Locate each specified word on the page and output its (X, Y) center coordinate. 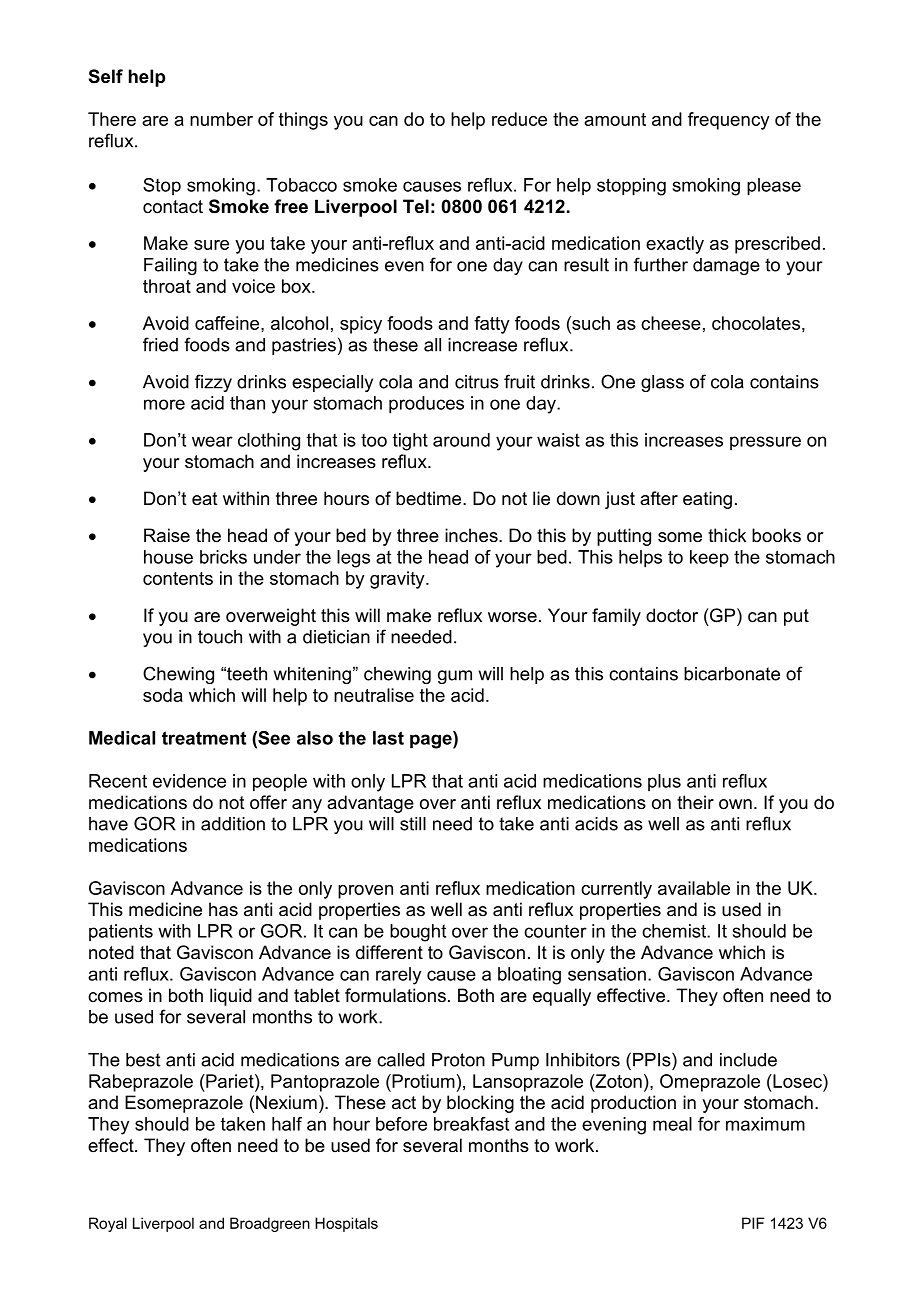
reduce (519, 119)
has (223, 909)
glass (662, 383)
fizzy (213, 383)
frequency (729, 121)
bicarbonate (732, 674)
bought (418, 933)
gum (455, 677)
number (221, 119)
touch (220, 637)
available (694, 888)
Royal (108, 1224)
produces (426, 405)
